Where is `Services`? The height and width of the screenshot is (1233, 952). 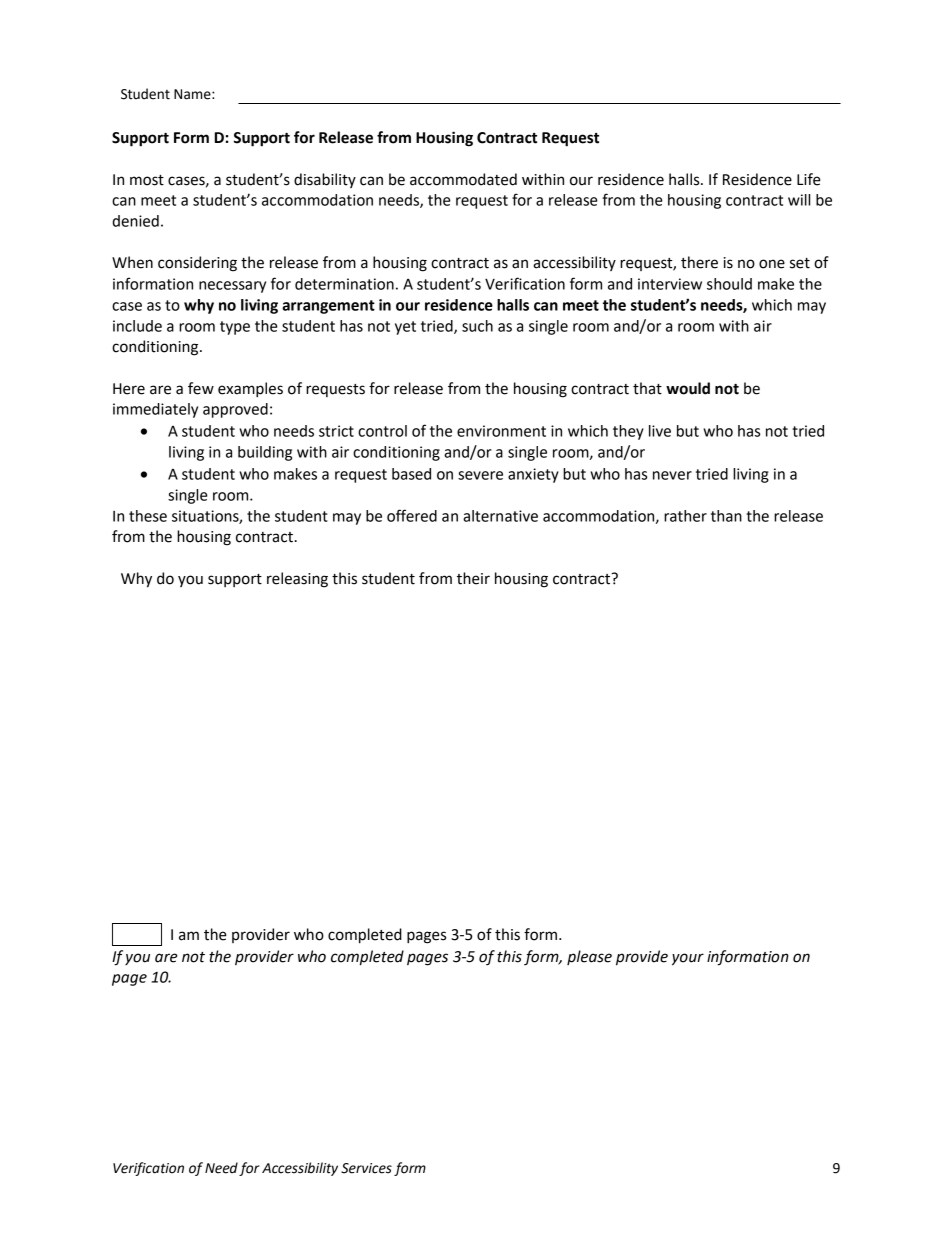 Services is located at coordinates (366, 1168).
